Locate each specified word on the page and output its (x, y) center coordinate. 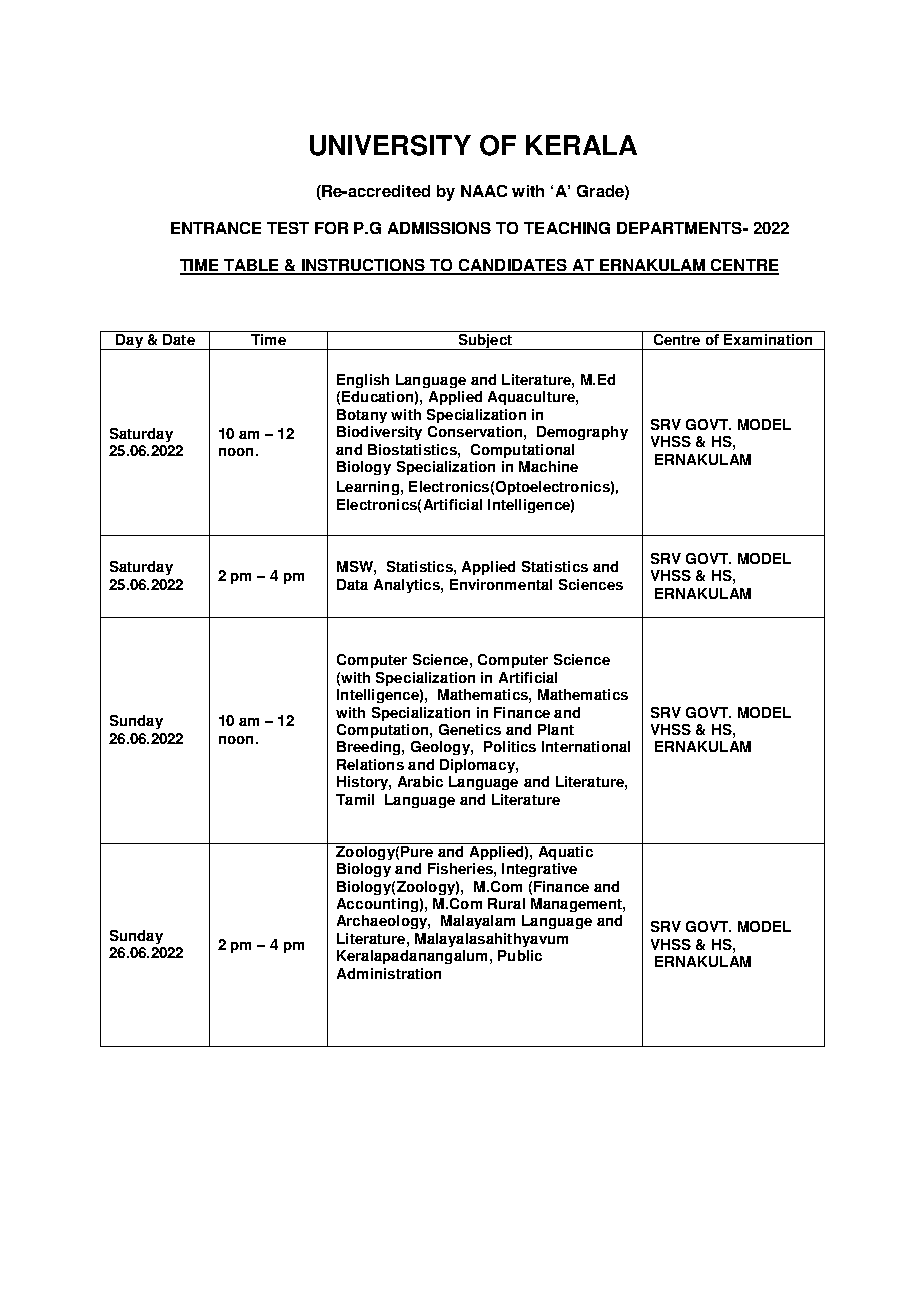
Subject (485, 342)
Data (352, 584)
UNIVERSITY (390, 145)
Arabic (420, 781)
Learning (368, 488)
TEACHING (567, 228)
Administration (389, 973)
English (363, 381)
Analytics (408, 586)
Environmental (501, 584)
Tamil (355, 799)
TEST (288, 228)
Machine (548, 466)
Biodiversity (379, 433)
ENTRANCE (216, 228)
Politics (510, 746)
